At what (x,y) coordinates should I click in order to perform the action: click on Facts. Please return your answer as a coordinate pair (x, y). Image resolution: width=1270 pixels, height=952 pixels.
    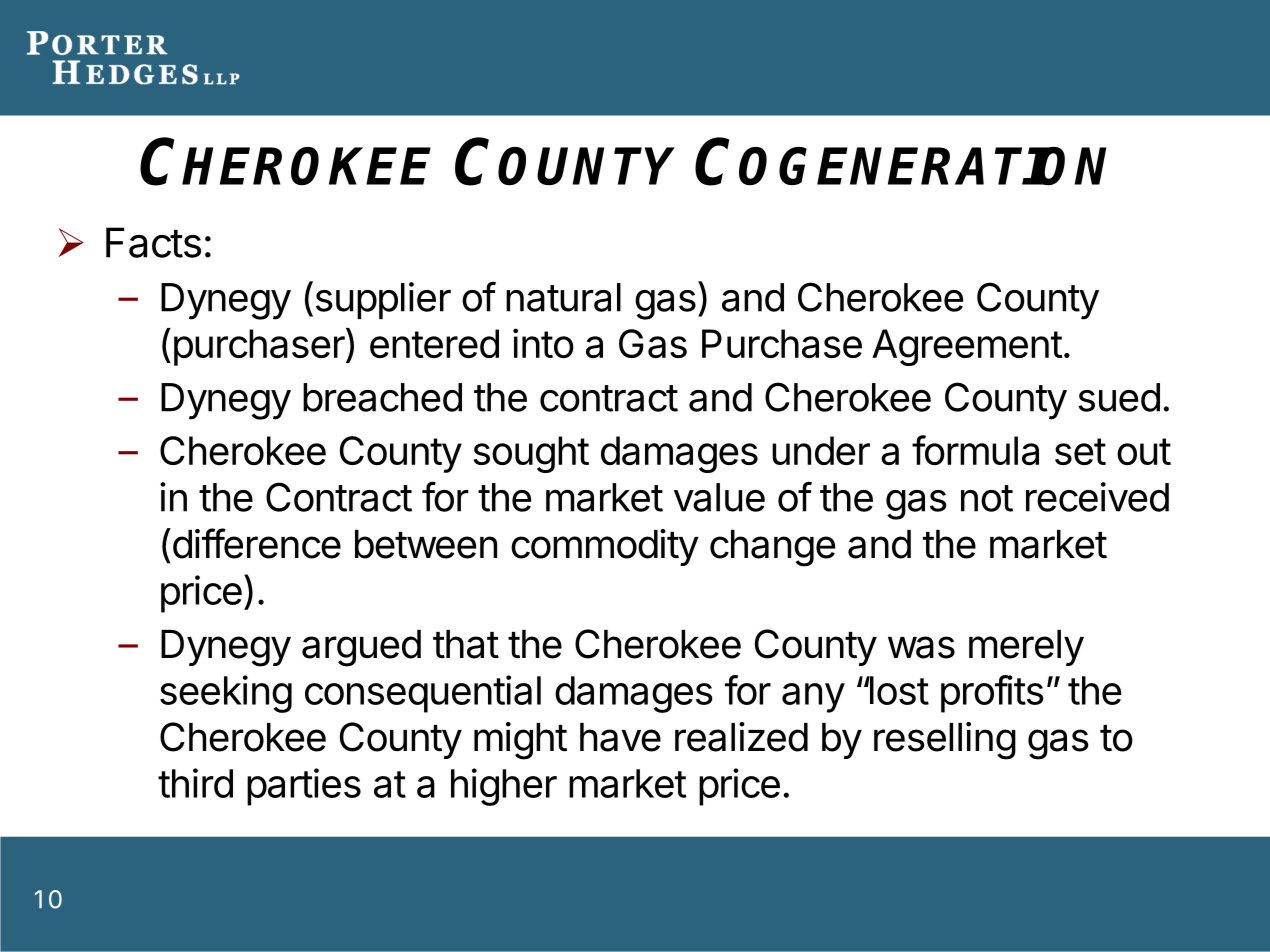
    Looking at the image, I should click on (153, 242).
